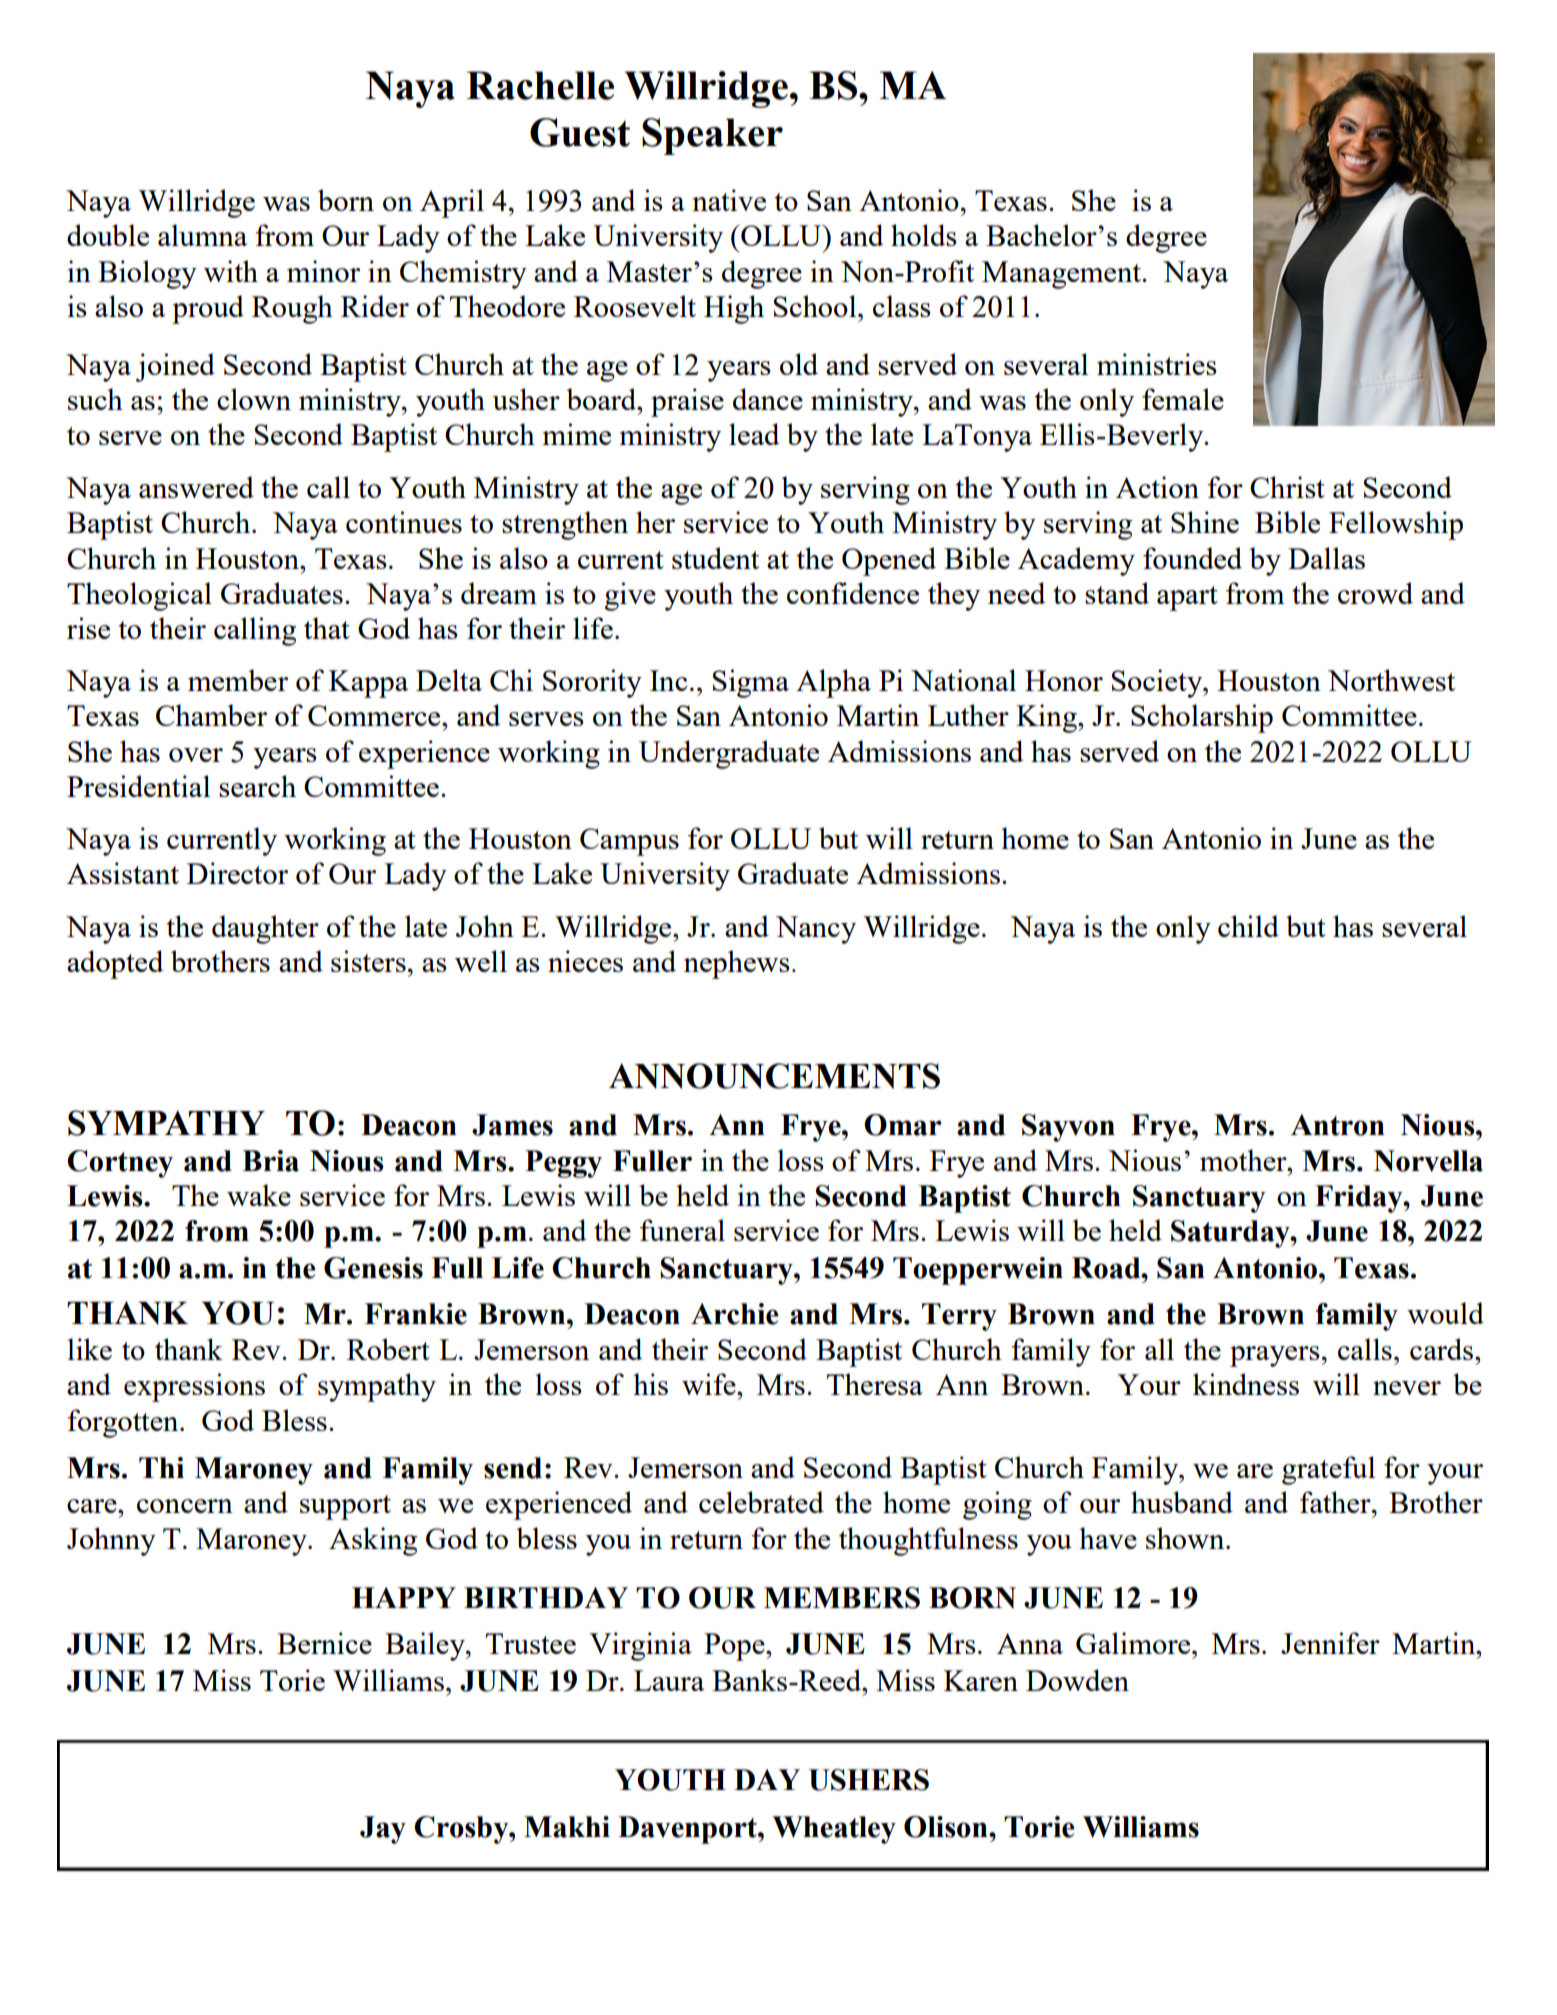  I want to click on mother, so click(1244, 1160).
